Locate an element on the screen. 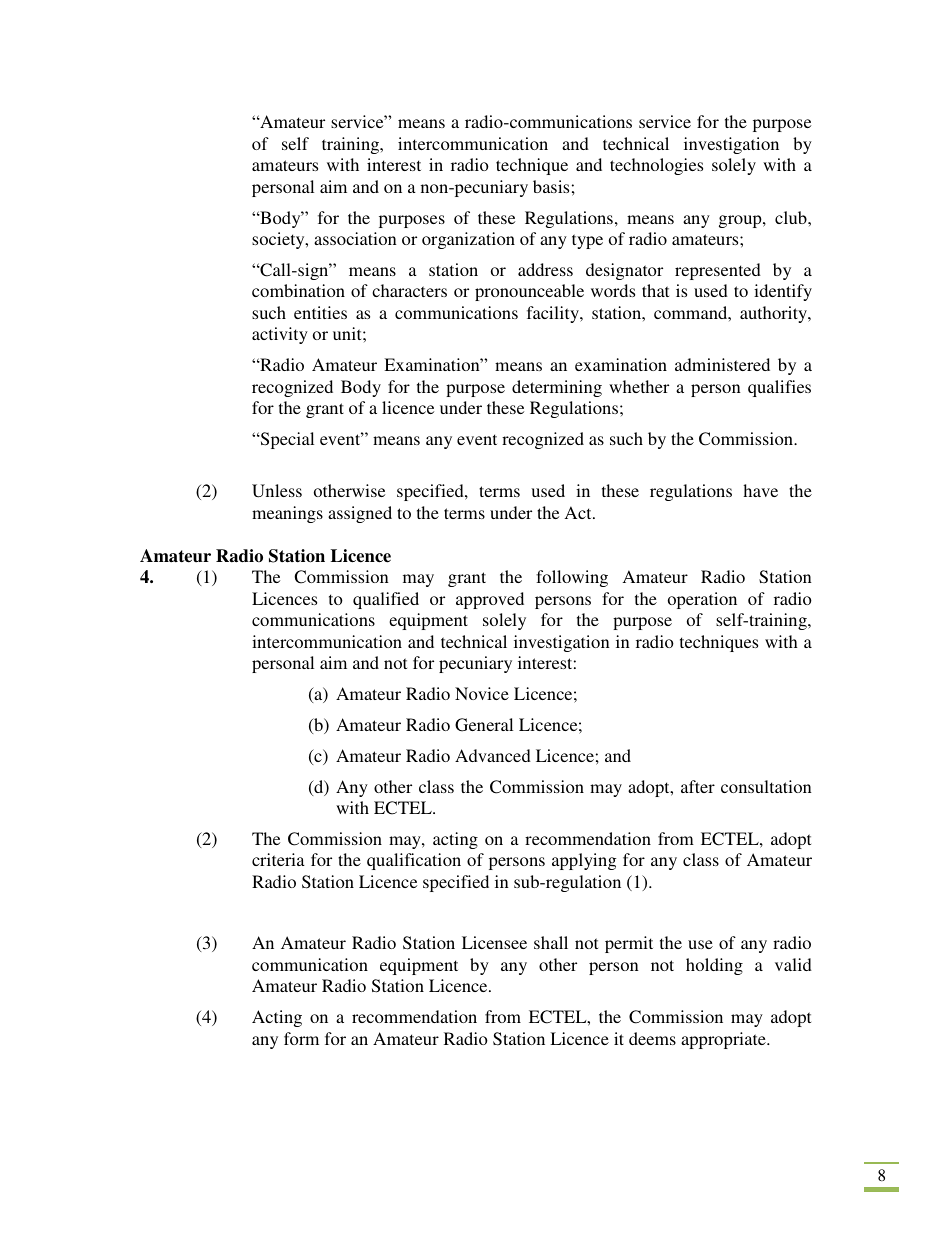  shall is located at coordinates (551, 942).
